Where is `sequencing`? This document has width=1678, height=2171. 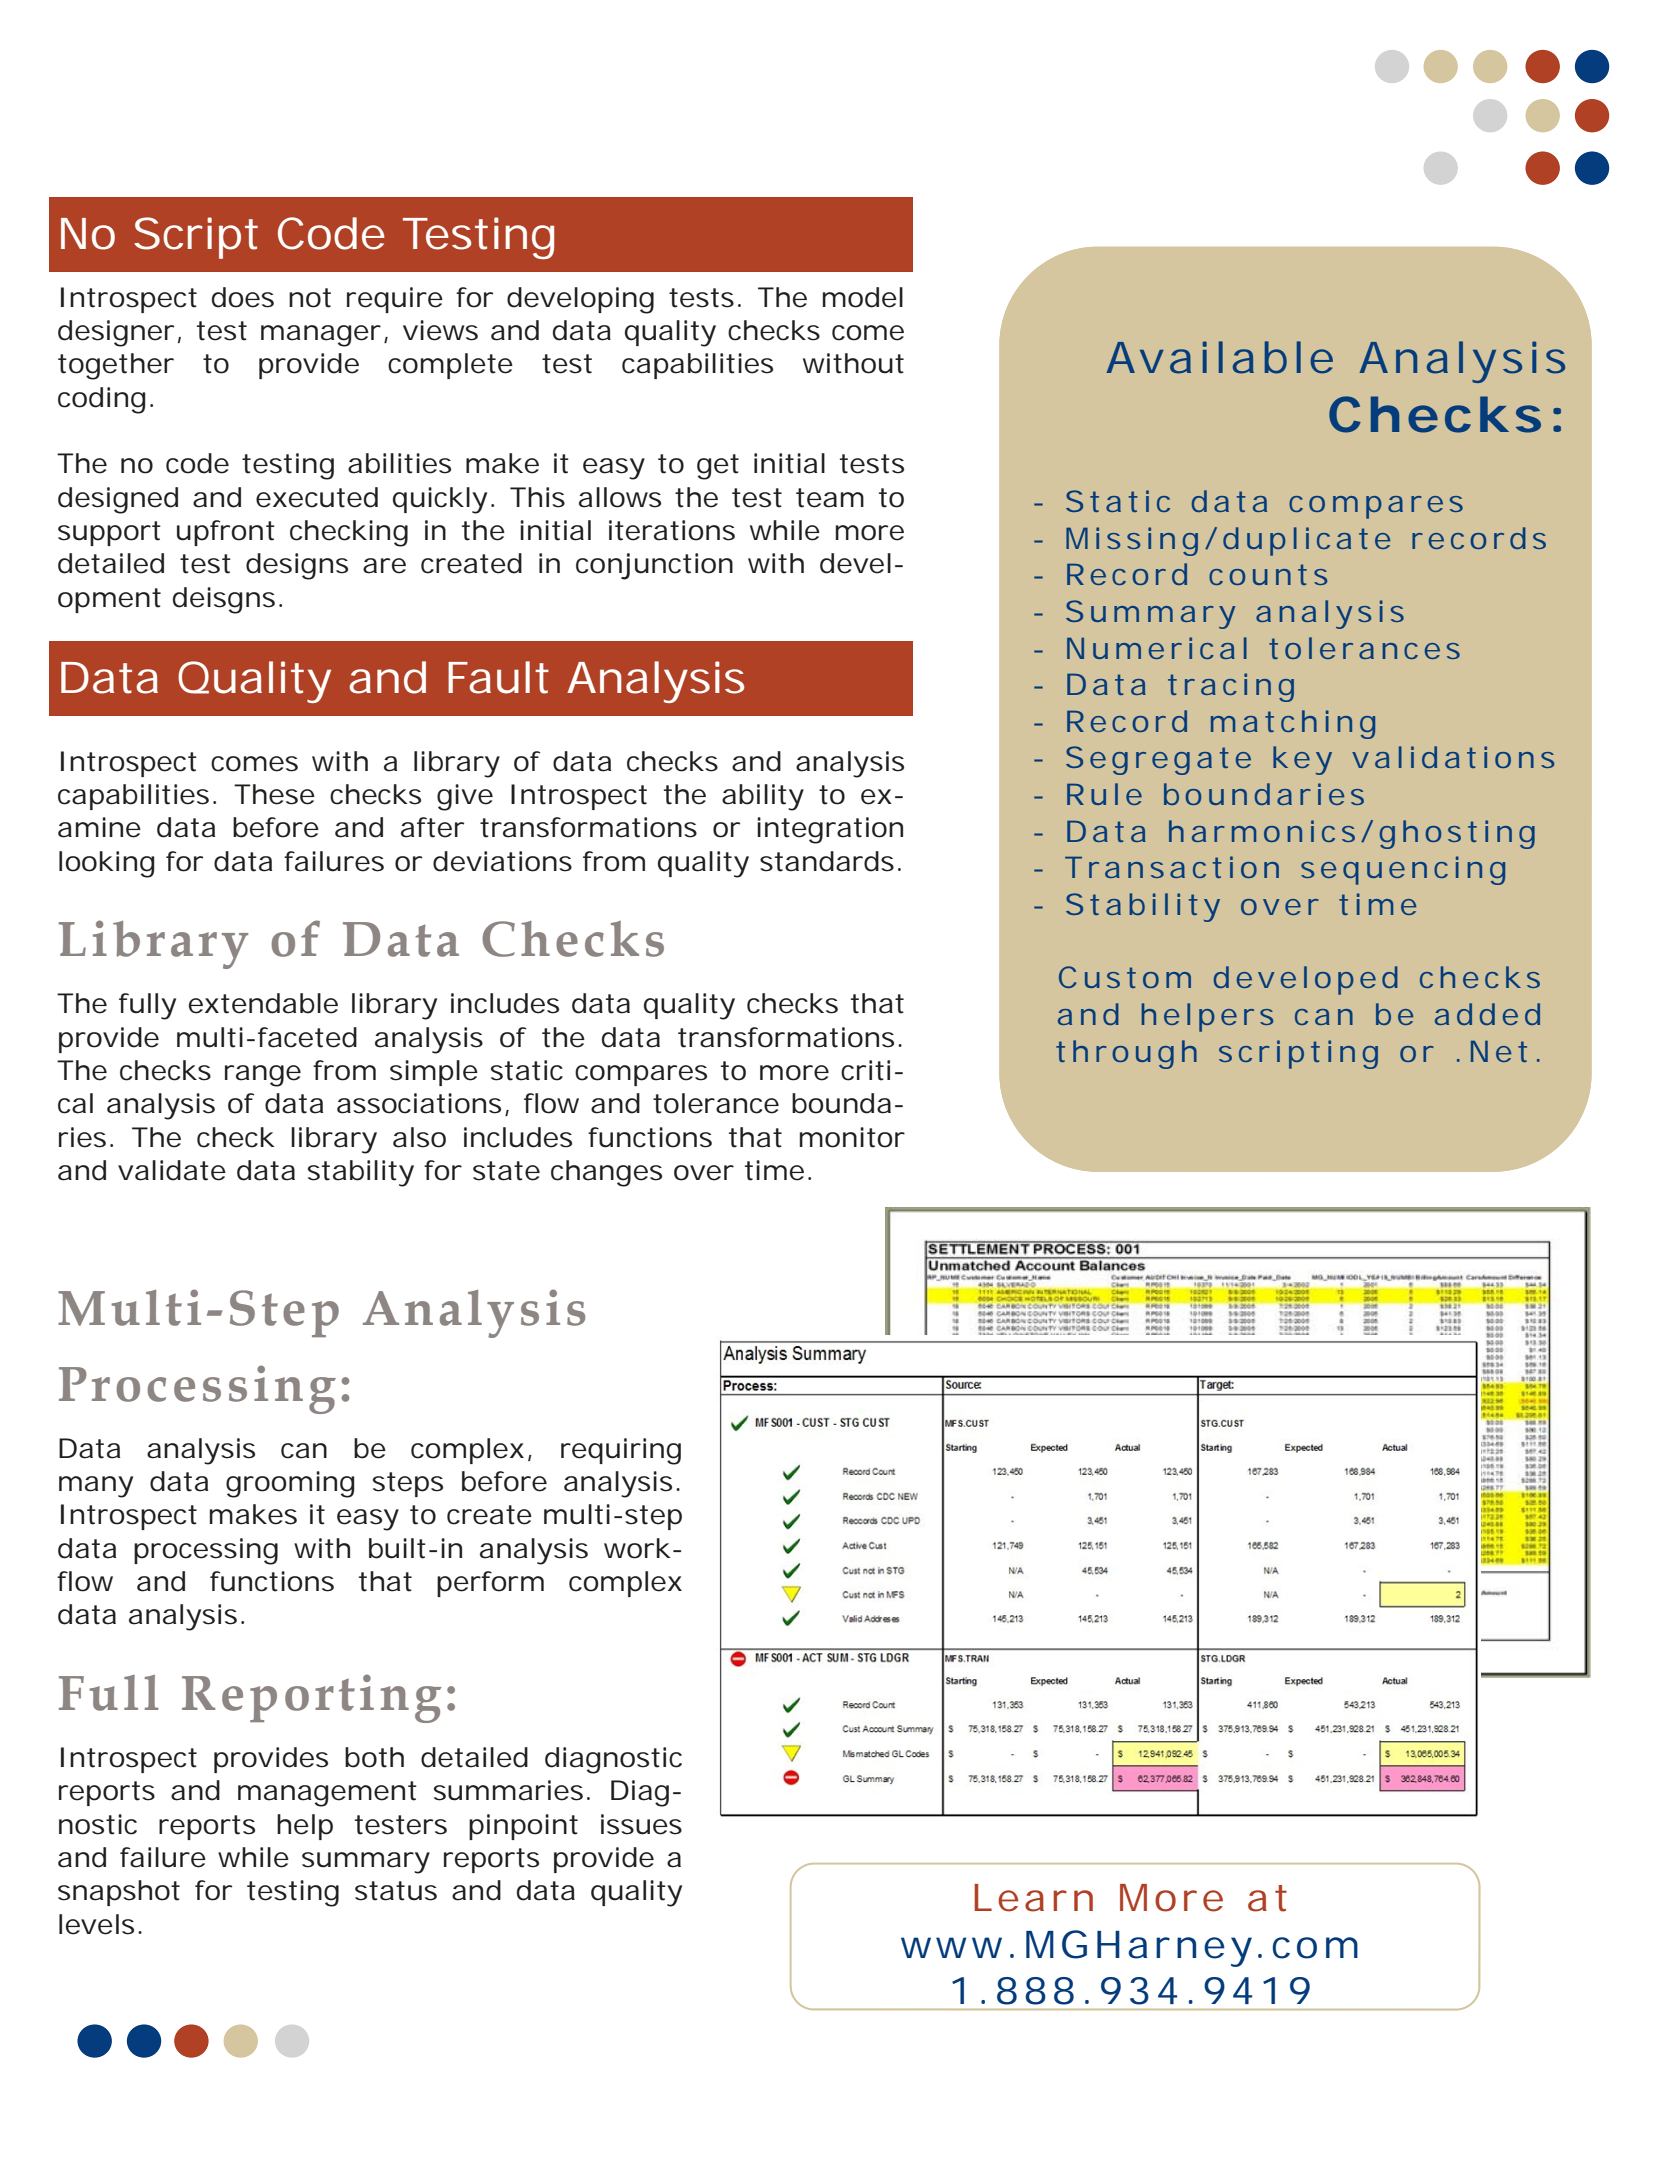 sequencing is located at coordinates (1403, 870).
